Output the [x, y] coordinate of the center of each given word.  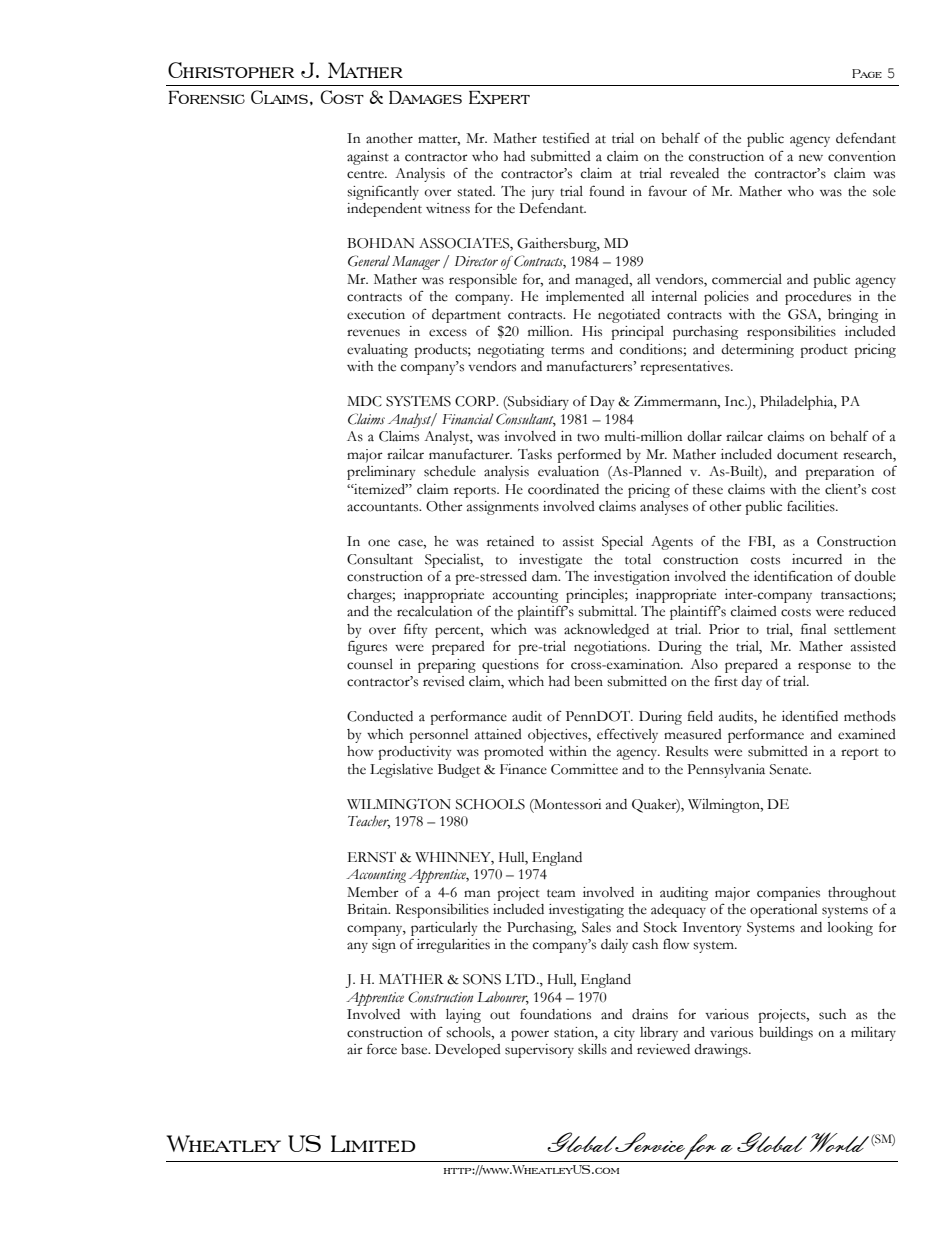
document [807, 454]
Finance [523, 769]
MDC [364, 401]
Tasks [535, 454]
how [360, 751]
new [811, 158]
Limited [373, 1143]
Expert [499, 97]
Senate [790, 769]
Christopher [231, 70]
